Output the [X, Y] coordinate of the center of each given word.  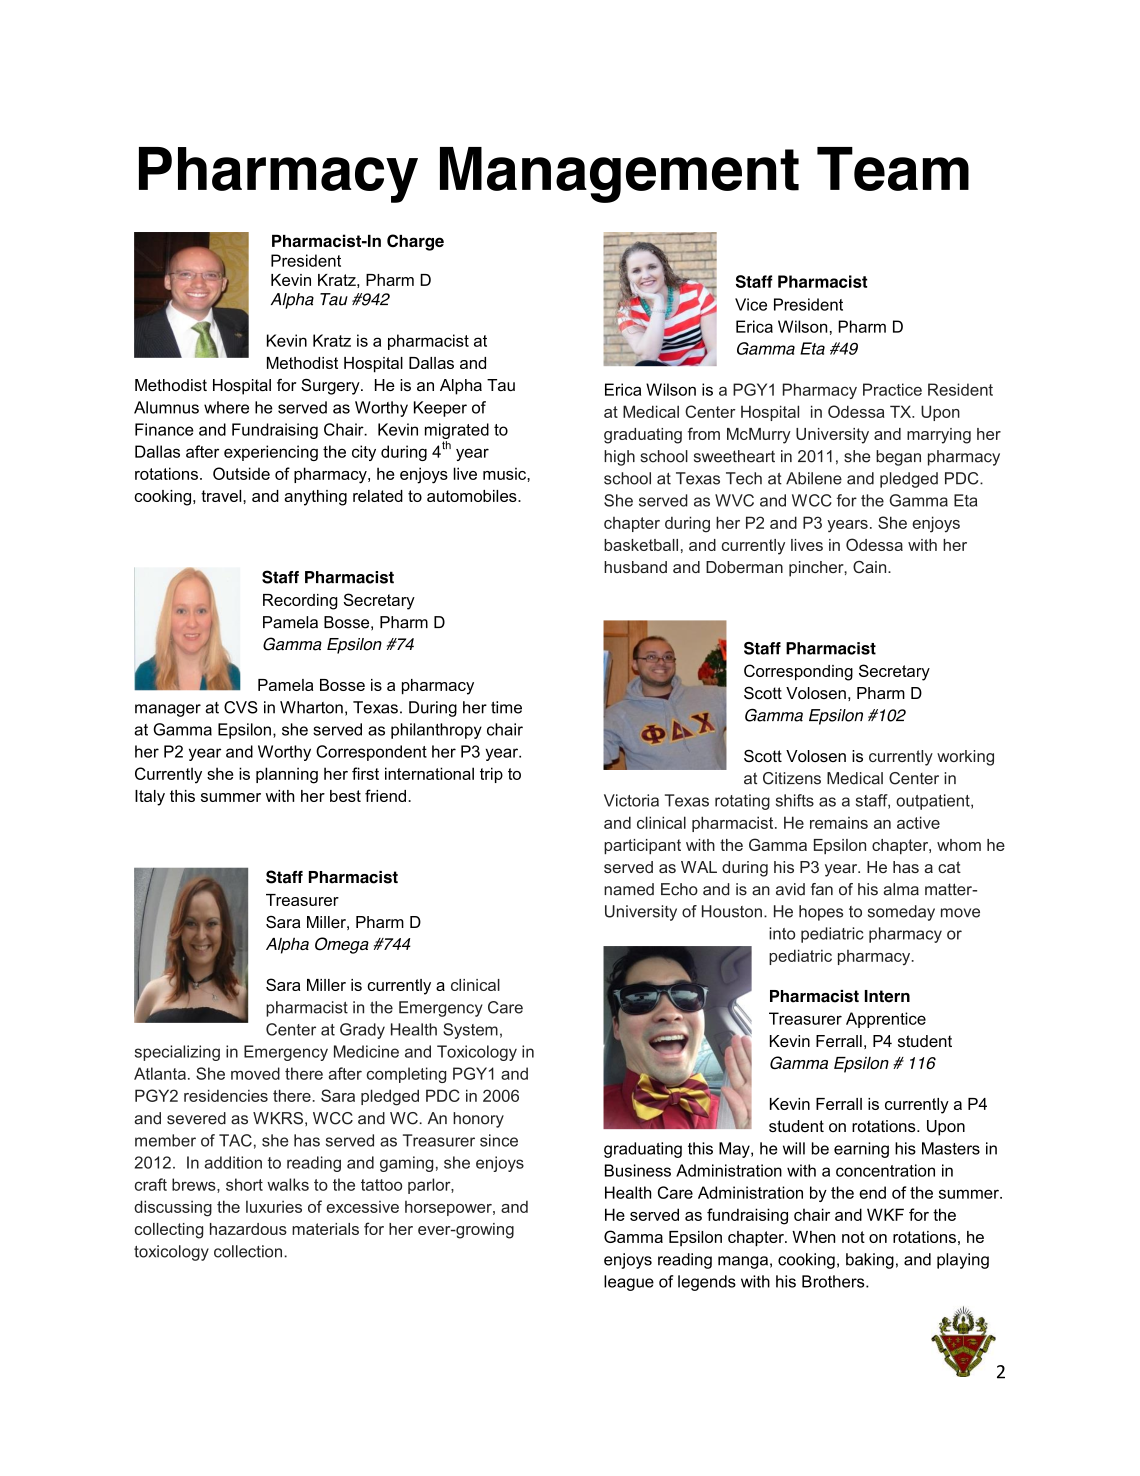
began [898, 458]
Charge [415, 242]
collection [249, 1251]
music [505, 473]
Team [893, 169]
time [506, 707]
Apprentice [886, 1020]
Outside [241, 473]
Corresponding [798, 672]
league [629, 1283]
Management [619, 175]
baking [870, 1261]
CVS [241, 707]
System [470, 1031]
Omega [342, 945]
